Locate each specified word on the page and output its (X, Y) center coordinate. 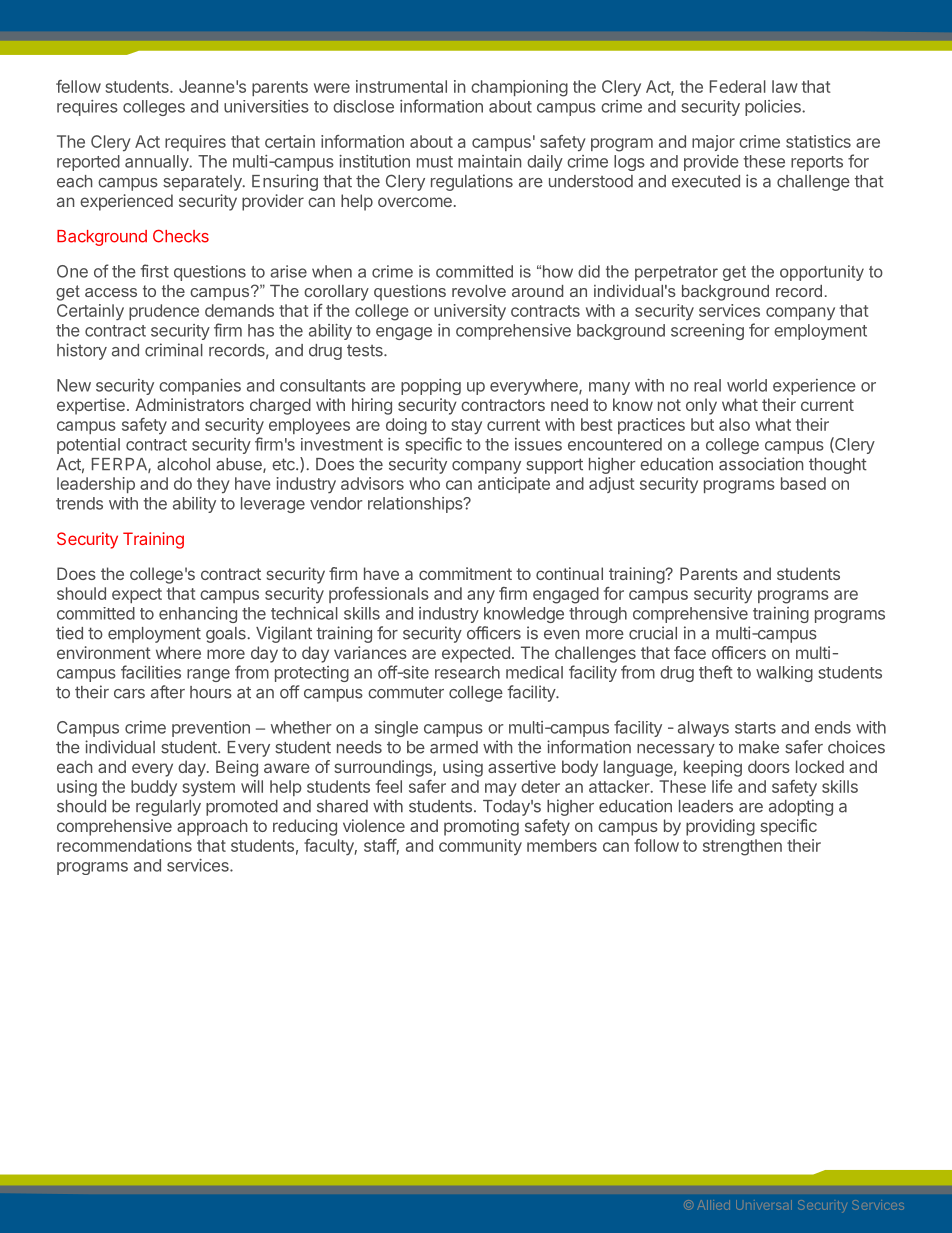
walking (784, 674)
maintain (489, 161)
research (467, 672)
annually (157, 163)
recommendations (124, 845)
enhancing (198, 615)
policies (774, 108)
